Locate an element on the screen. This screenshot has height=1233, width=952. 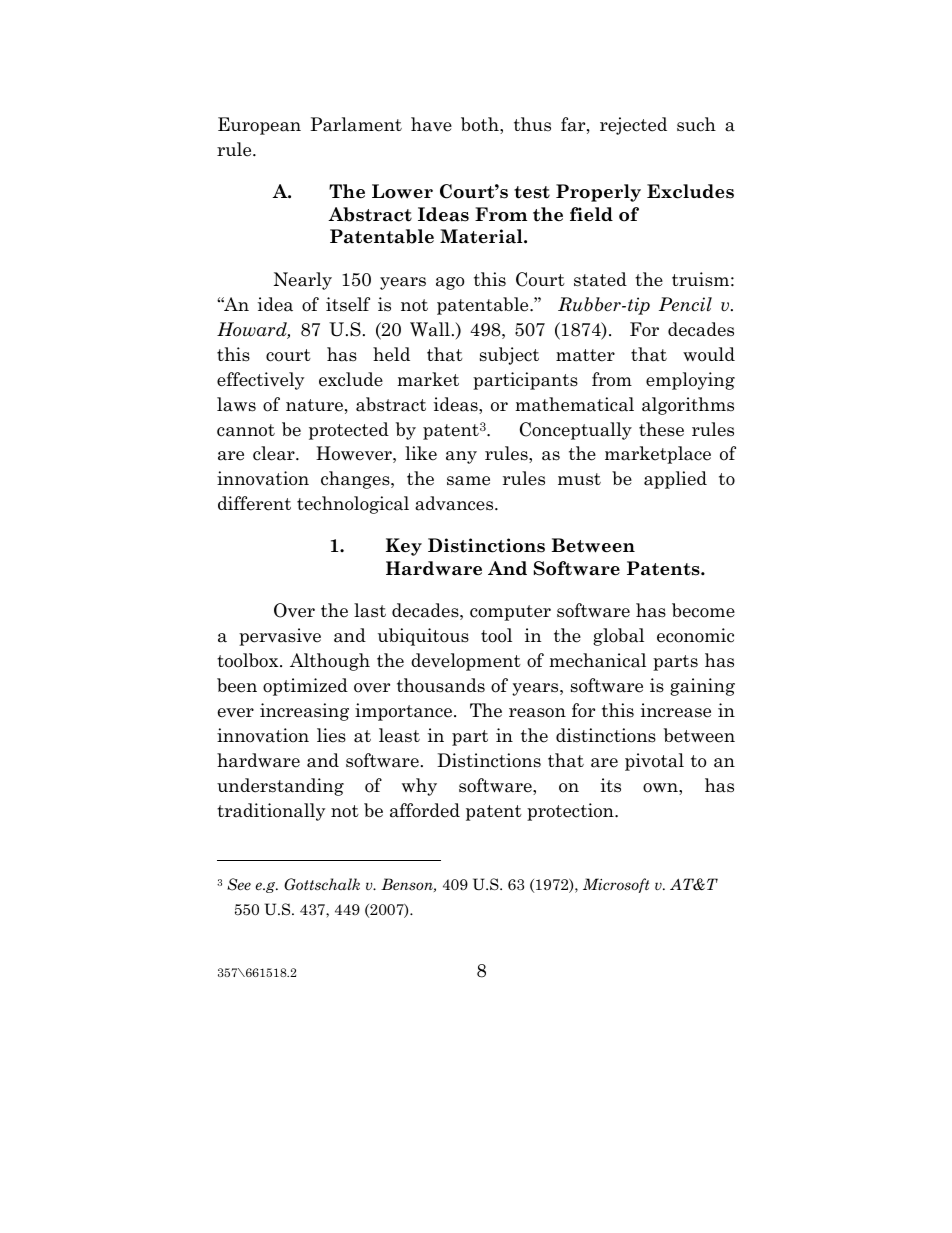
See is located at coordinates (239, 884).
